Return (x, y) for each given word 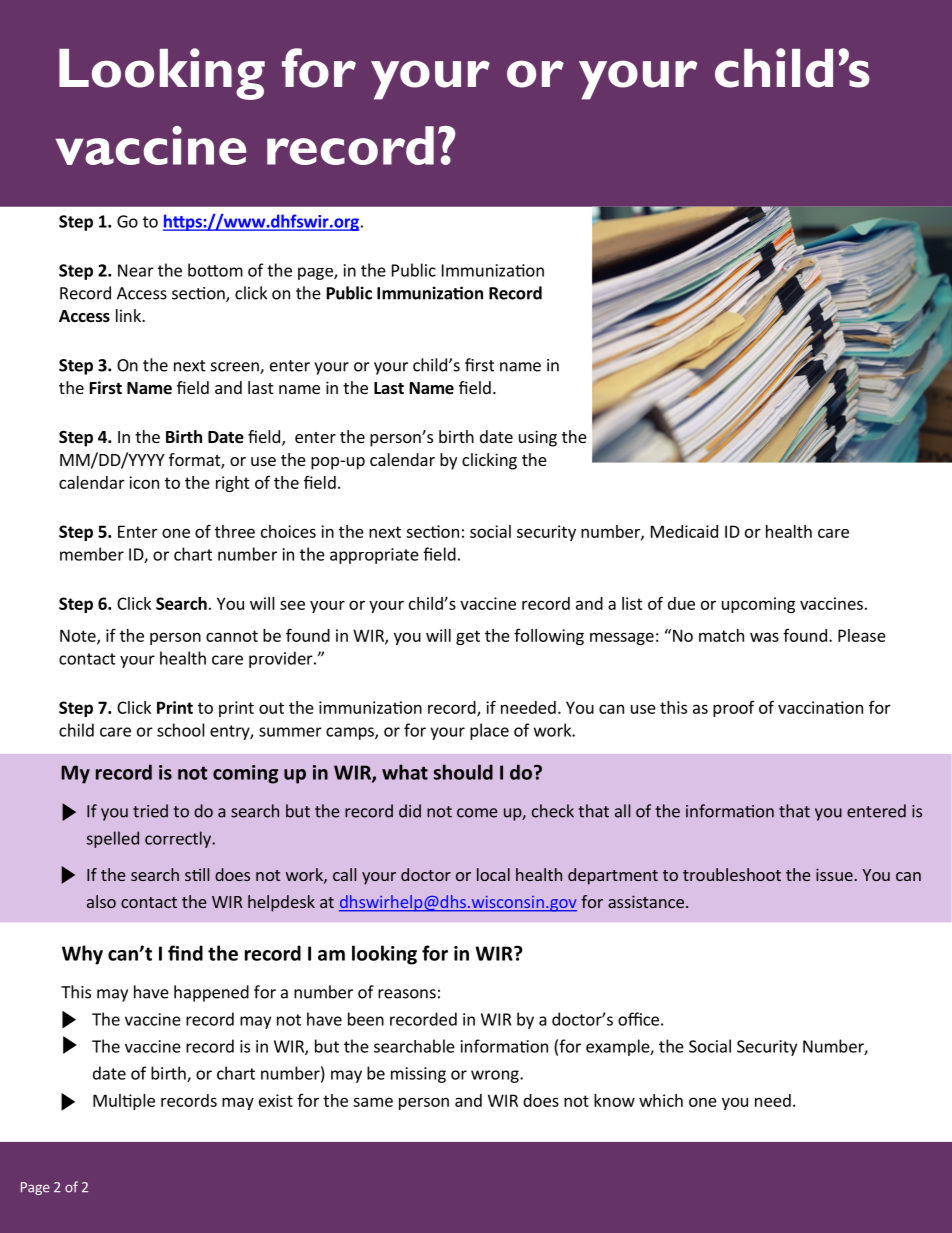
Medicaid (684, 531)
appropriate (374, 556)
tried (150, 811)
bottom (215, 270)
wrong (496, 1076)
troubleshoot (732, 874)
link (129, 315)
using (538, 438)
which (661, 1100)
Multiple (124, 1102)
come (477, 813)
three (235, 531)
